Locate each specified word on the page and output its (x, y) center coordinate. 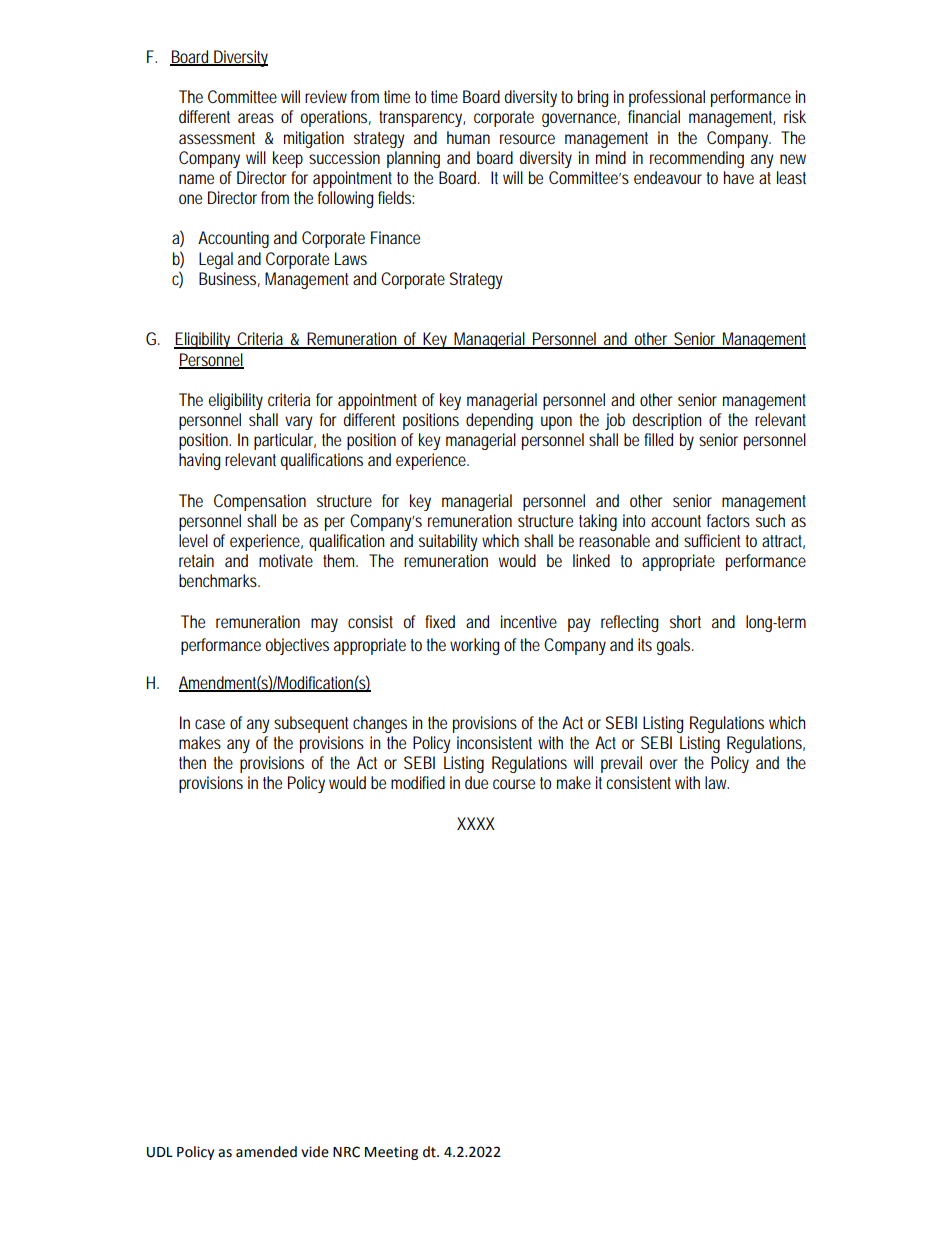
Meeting (391, 1153)
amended (266, 1152)
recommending (697, 159)
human (468, 137)
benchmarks (219, 580)
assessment (217, 138)
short (685, 621)
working (475, 646)
